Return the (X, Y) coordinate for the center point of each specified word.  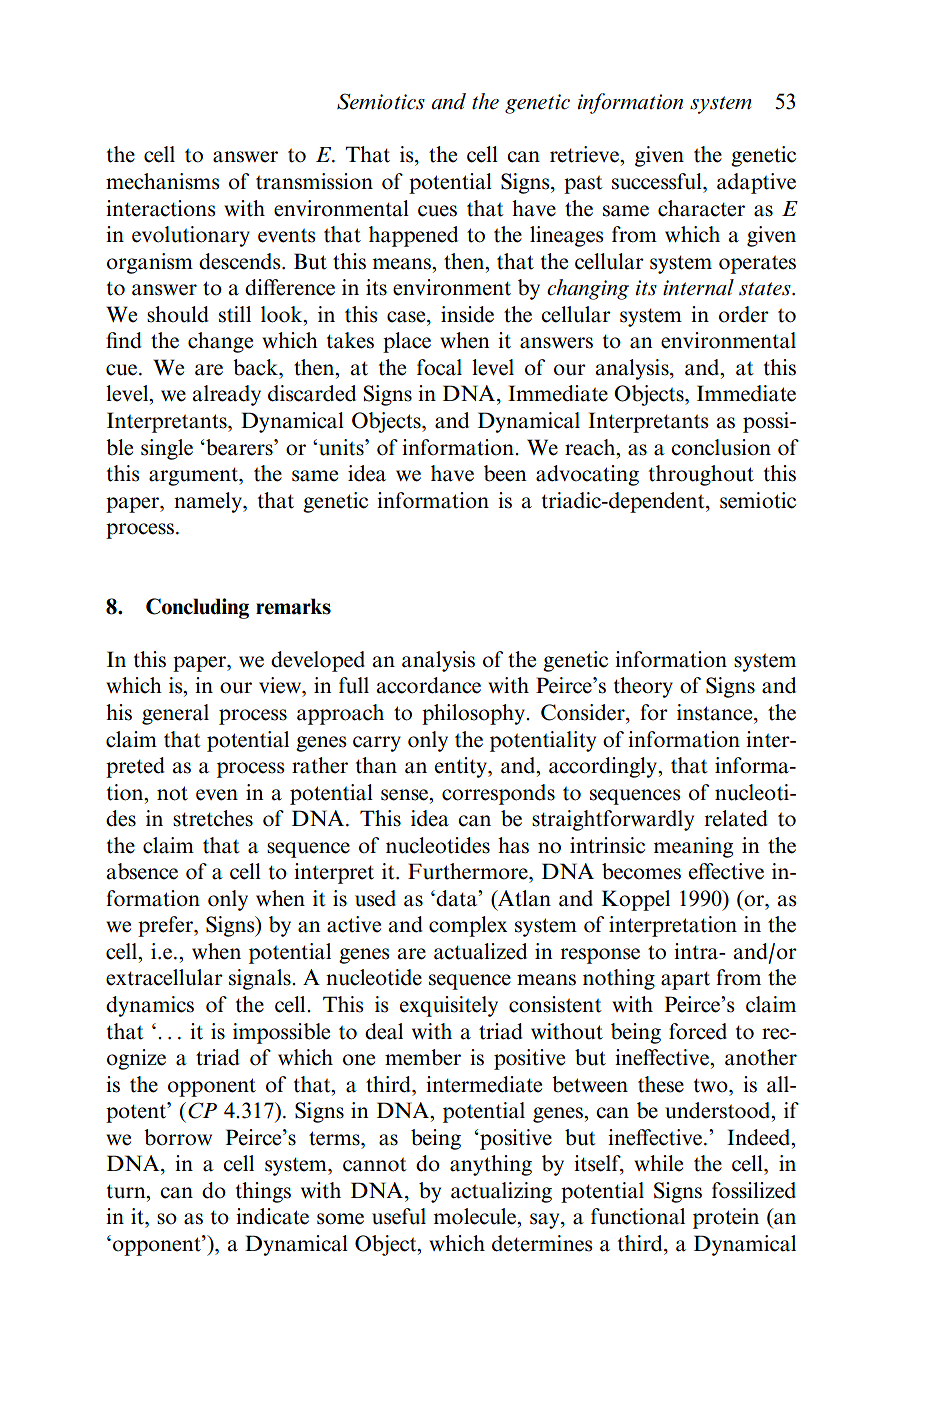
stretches (213, 818)
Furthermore (469, 871)
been (505, 473)
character (701, 208)
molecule (476, 1217)
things (263, 1192)
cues (437, 211)
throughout (701, 475)
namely (209, 502)
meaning (693, 847)
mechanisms (163, 181)
